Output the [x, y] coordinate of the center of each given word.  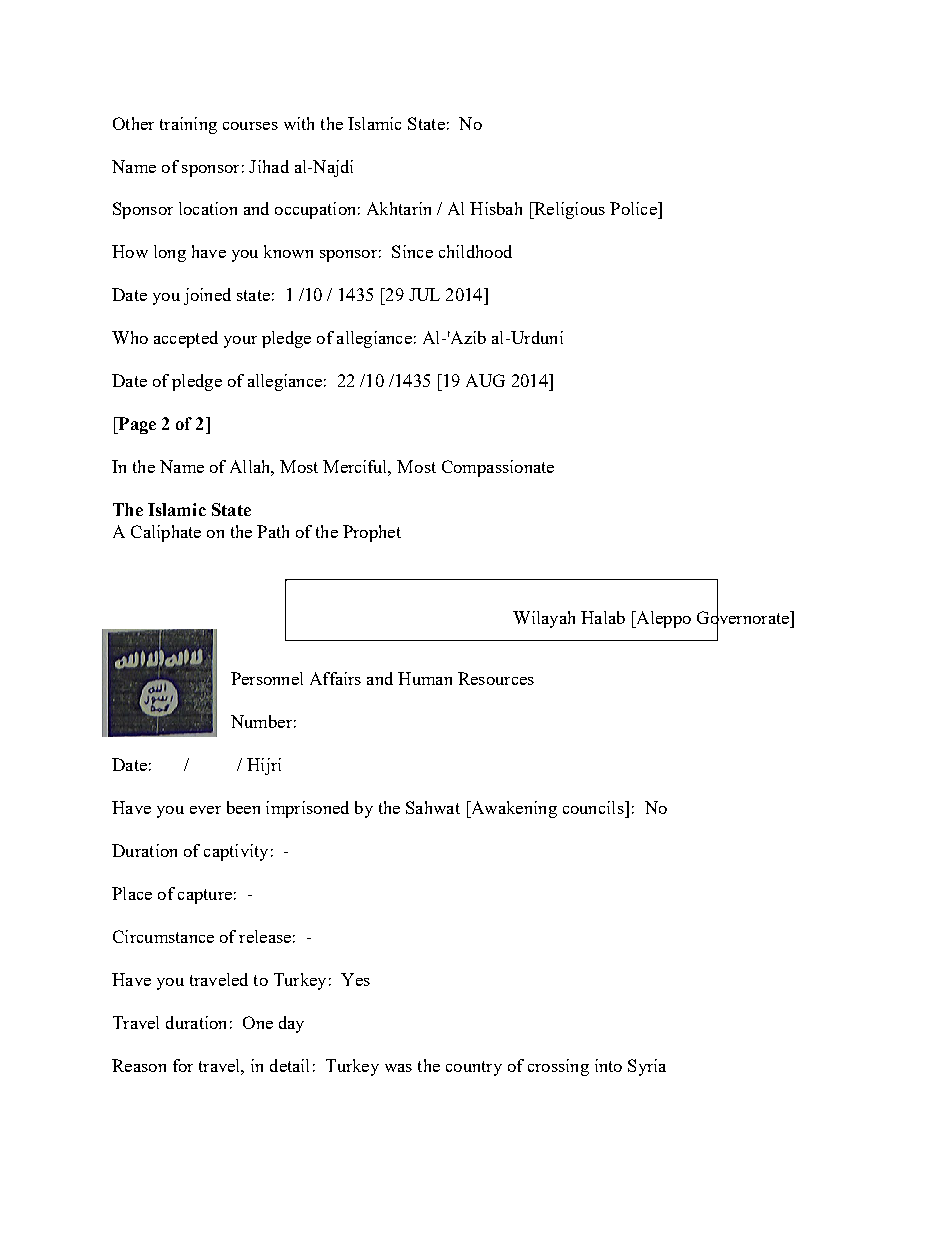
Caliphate [166, 533]
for [183, 1065]
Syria [647, 1067]
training [188, 125]
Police [634, 208]
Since [412, 251]
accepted [186, 339]
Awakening [512, 809]
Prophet [372, 533]
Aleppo [662, 619]
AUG [485, 380]
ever [205, 810]
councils [594, 807]
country [474, 1068]
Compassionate [498, 468]
